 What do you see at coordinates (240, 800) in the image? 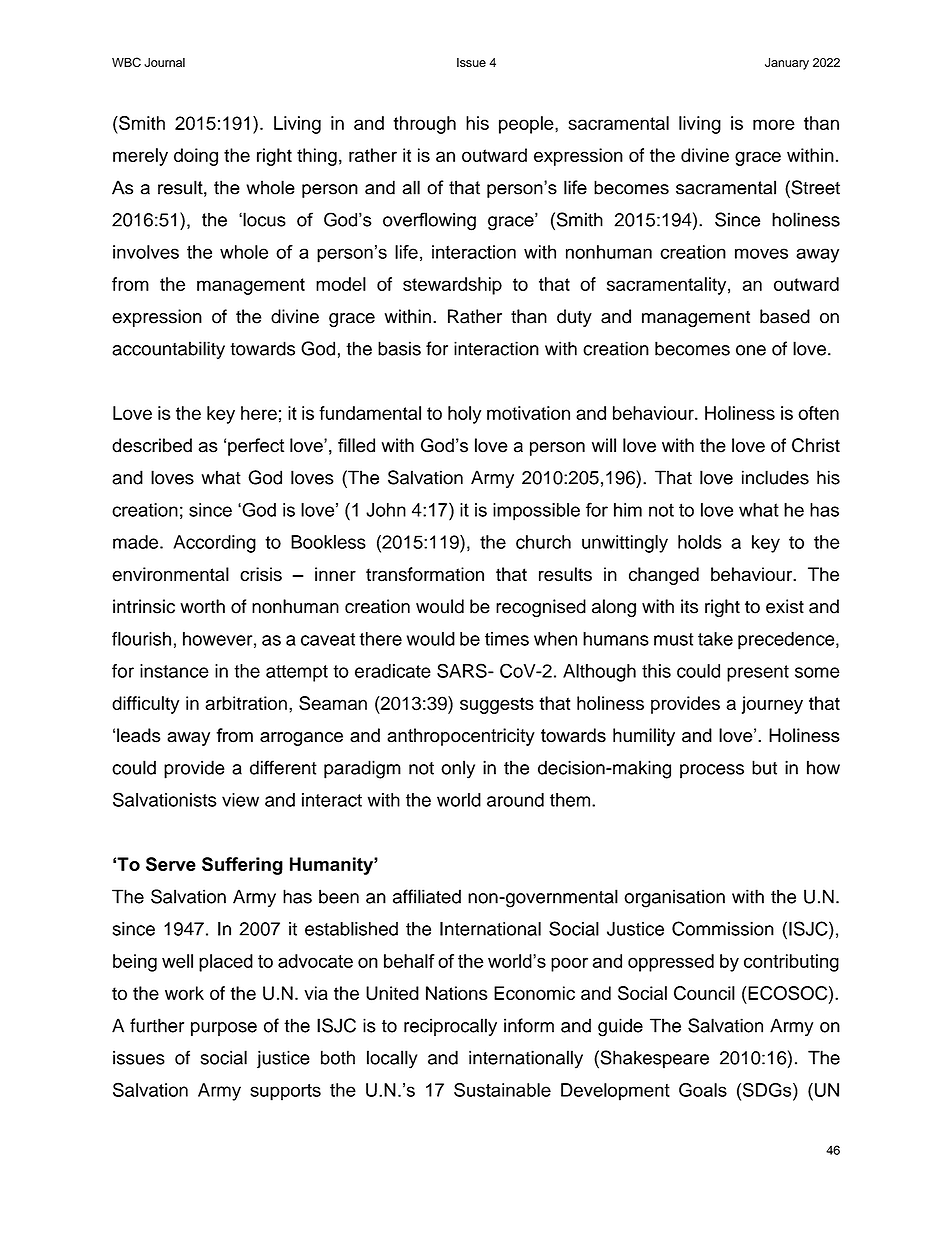
I see `view` at bounding box center [240, 800].
